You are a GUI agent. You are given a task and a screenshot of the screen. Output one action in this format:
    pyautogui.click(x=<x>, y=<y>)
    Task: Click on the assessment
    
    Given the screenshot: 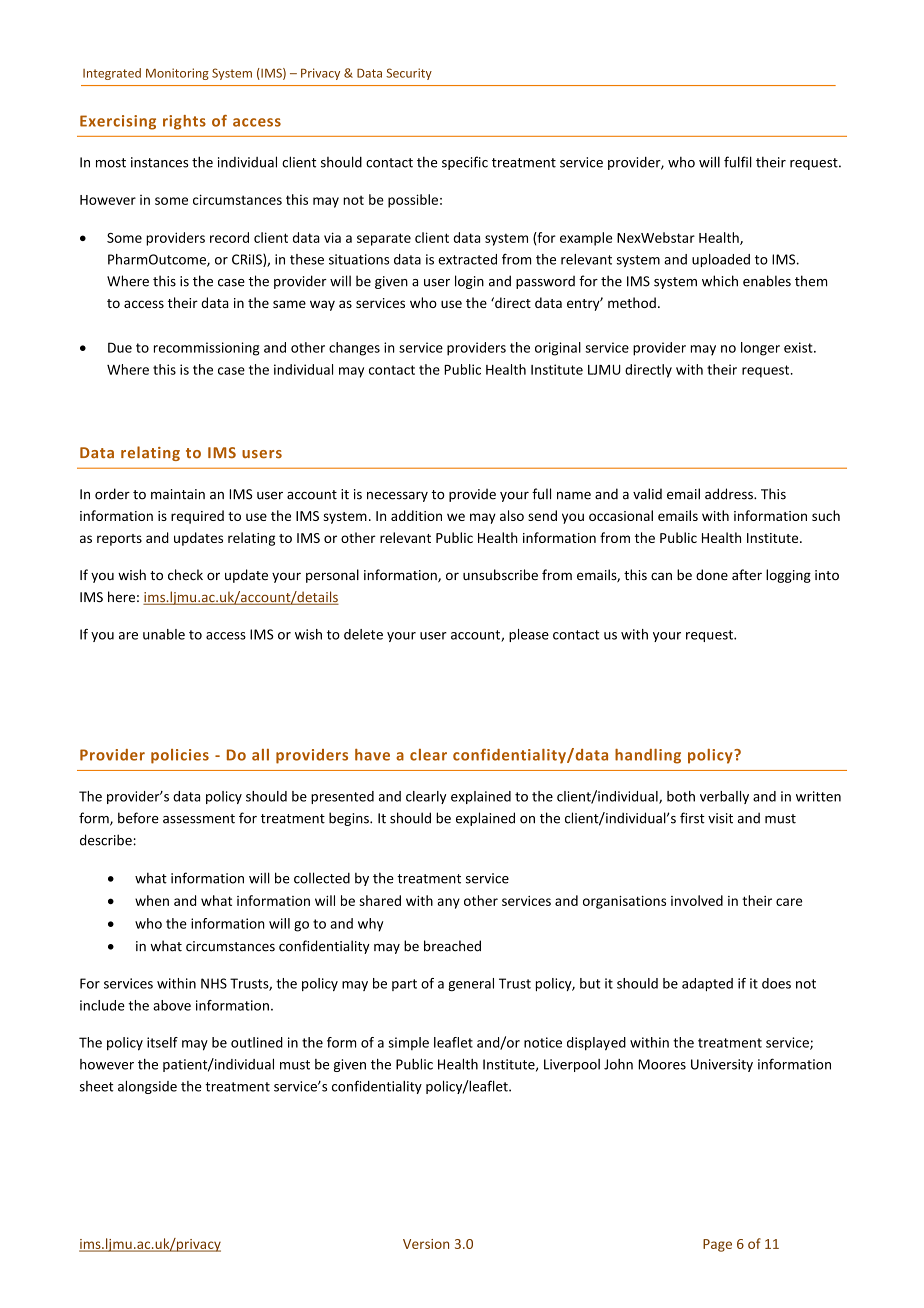 What is the action you would take?
    pyautogui.click(x=199, y=819)
